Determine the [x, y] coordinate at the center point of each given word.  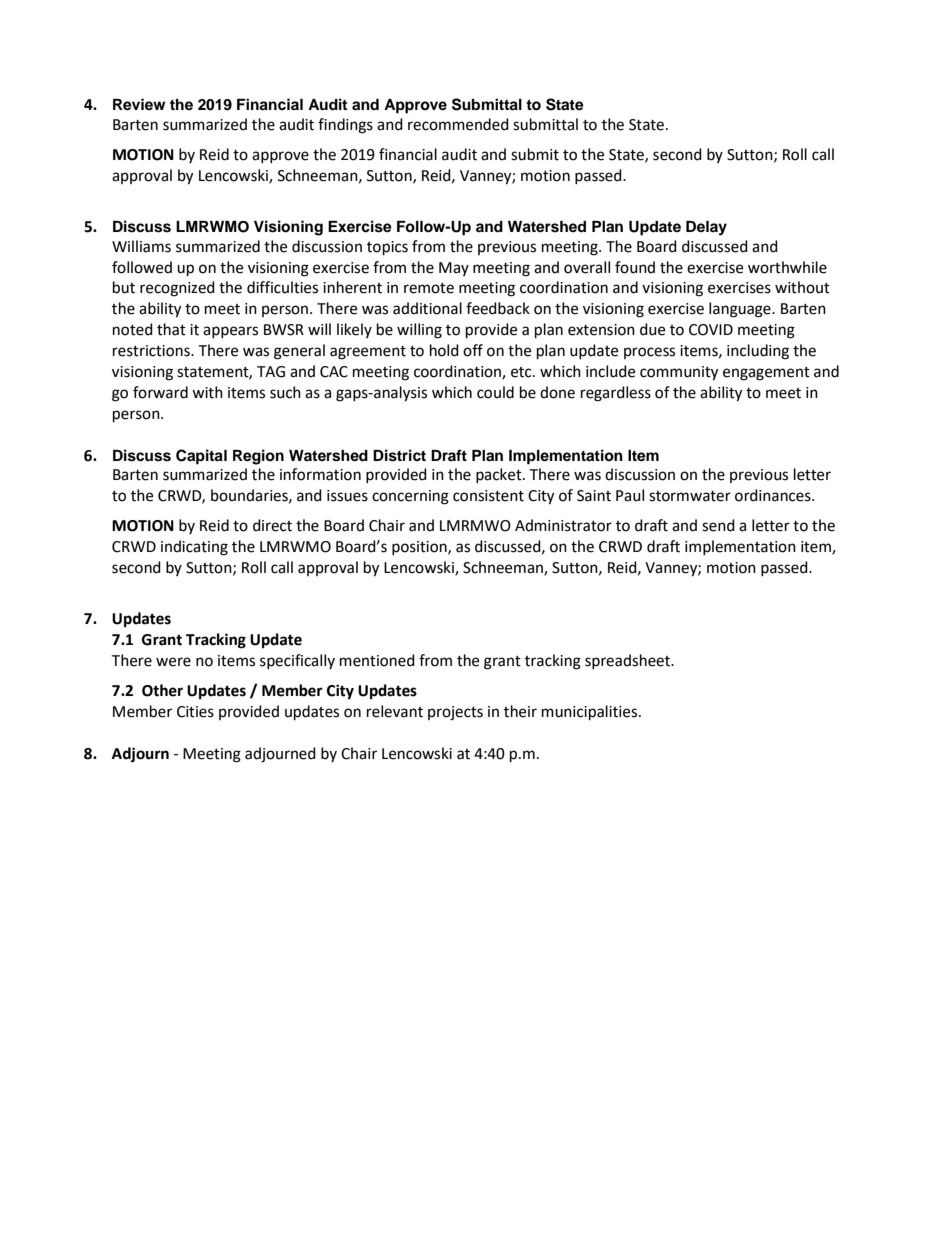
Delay [706, 228]
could [495, 392]
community [679, 373]
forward [160, 392]
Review [139, 104]
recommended [458, 124]
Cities [195, 712]
